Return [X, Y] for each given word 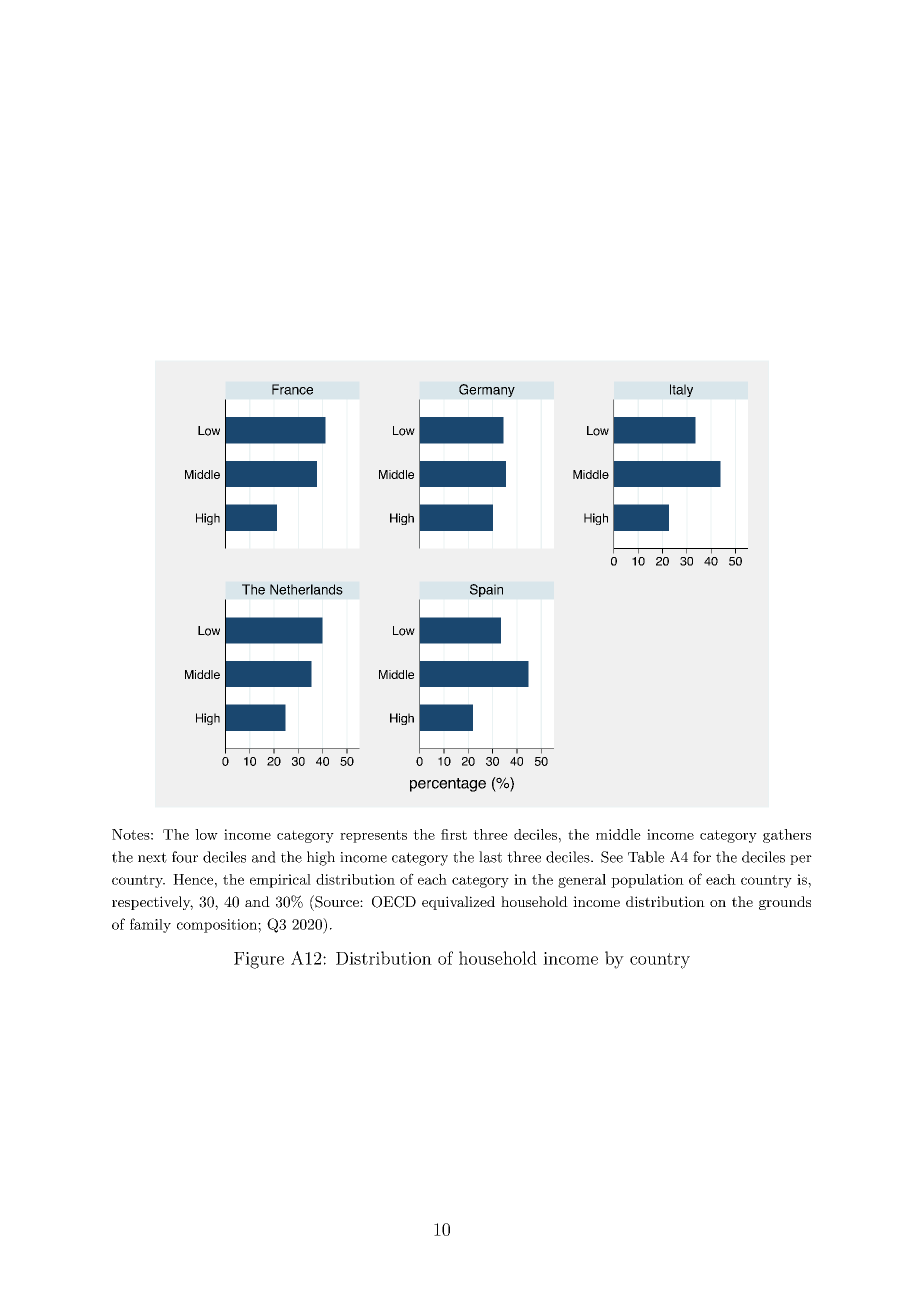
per [801, 860]
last [490, 857]
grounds [785, 903]
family [150, 925]
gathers [787, 836]
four [185, 857]
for [702, 857]
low [206, 834]
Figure [259, 960]
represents [373, 836]
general [582, 881]
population [647, 881]
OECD [394, 902]
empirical [280, 881]
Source [337, 901]
